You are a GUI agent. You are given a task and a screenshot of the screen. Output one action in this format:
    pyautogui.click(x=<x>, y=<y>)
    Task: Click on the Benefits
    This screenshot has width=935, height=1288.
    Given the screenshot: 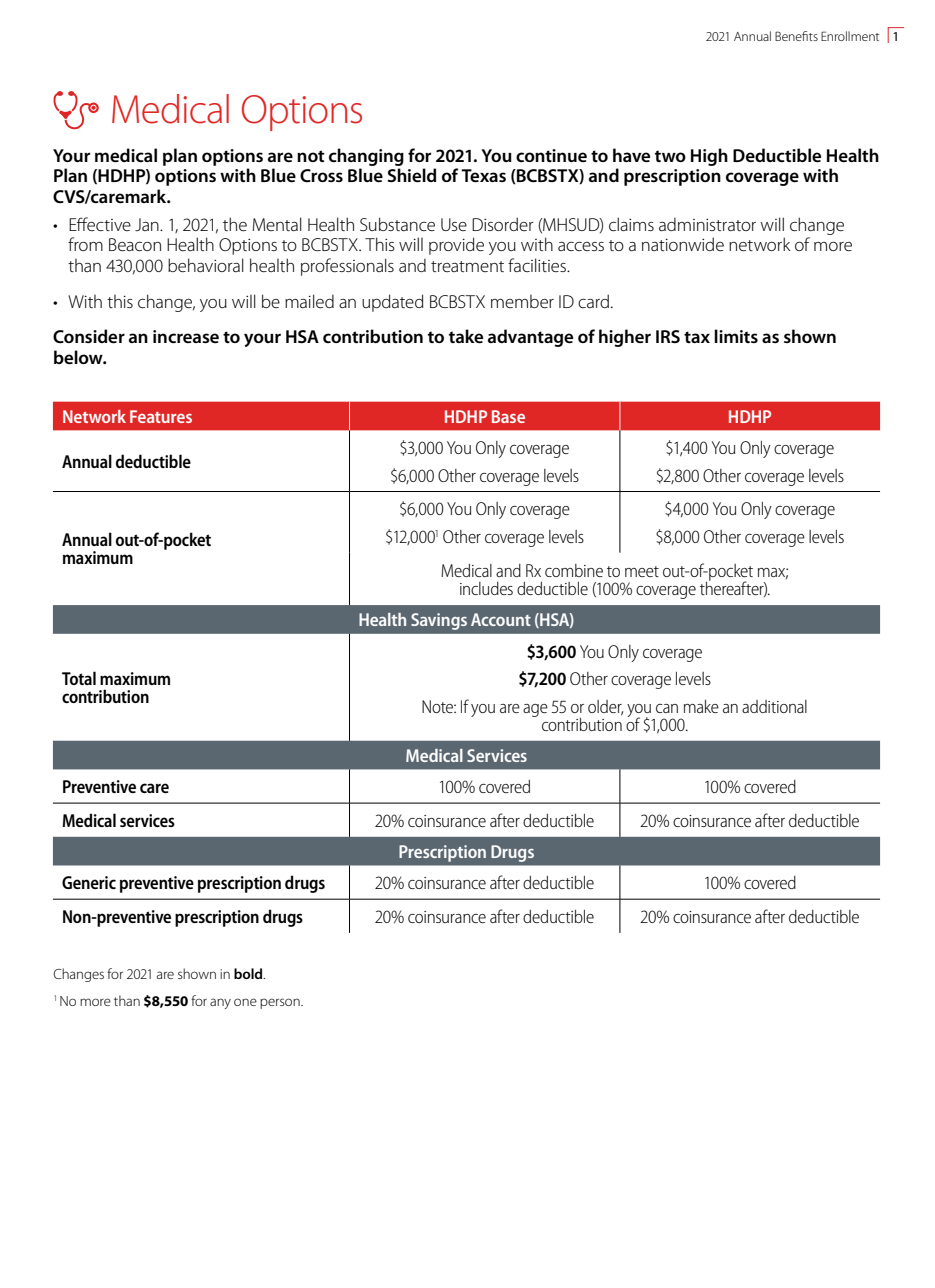 What is the action you would take?
    pyautogui.click(x=796, y=36)
